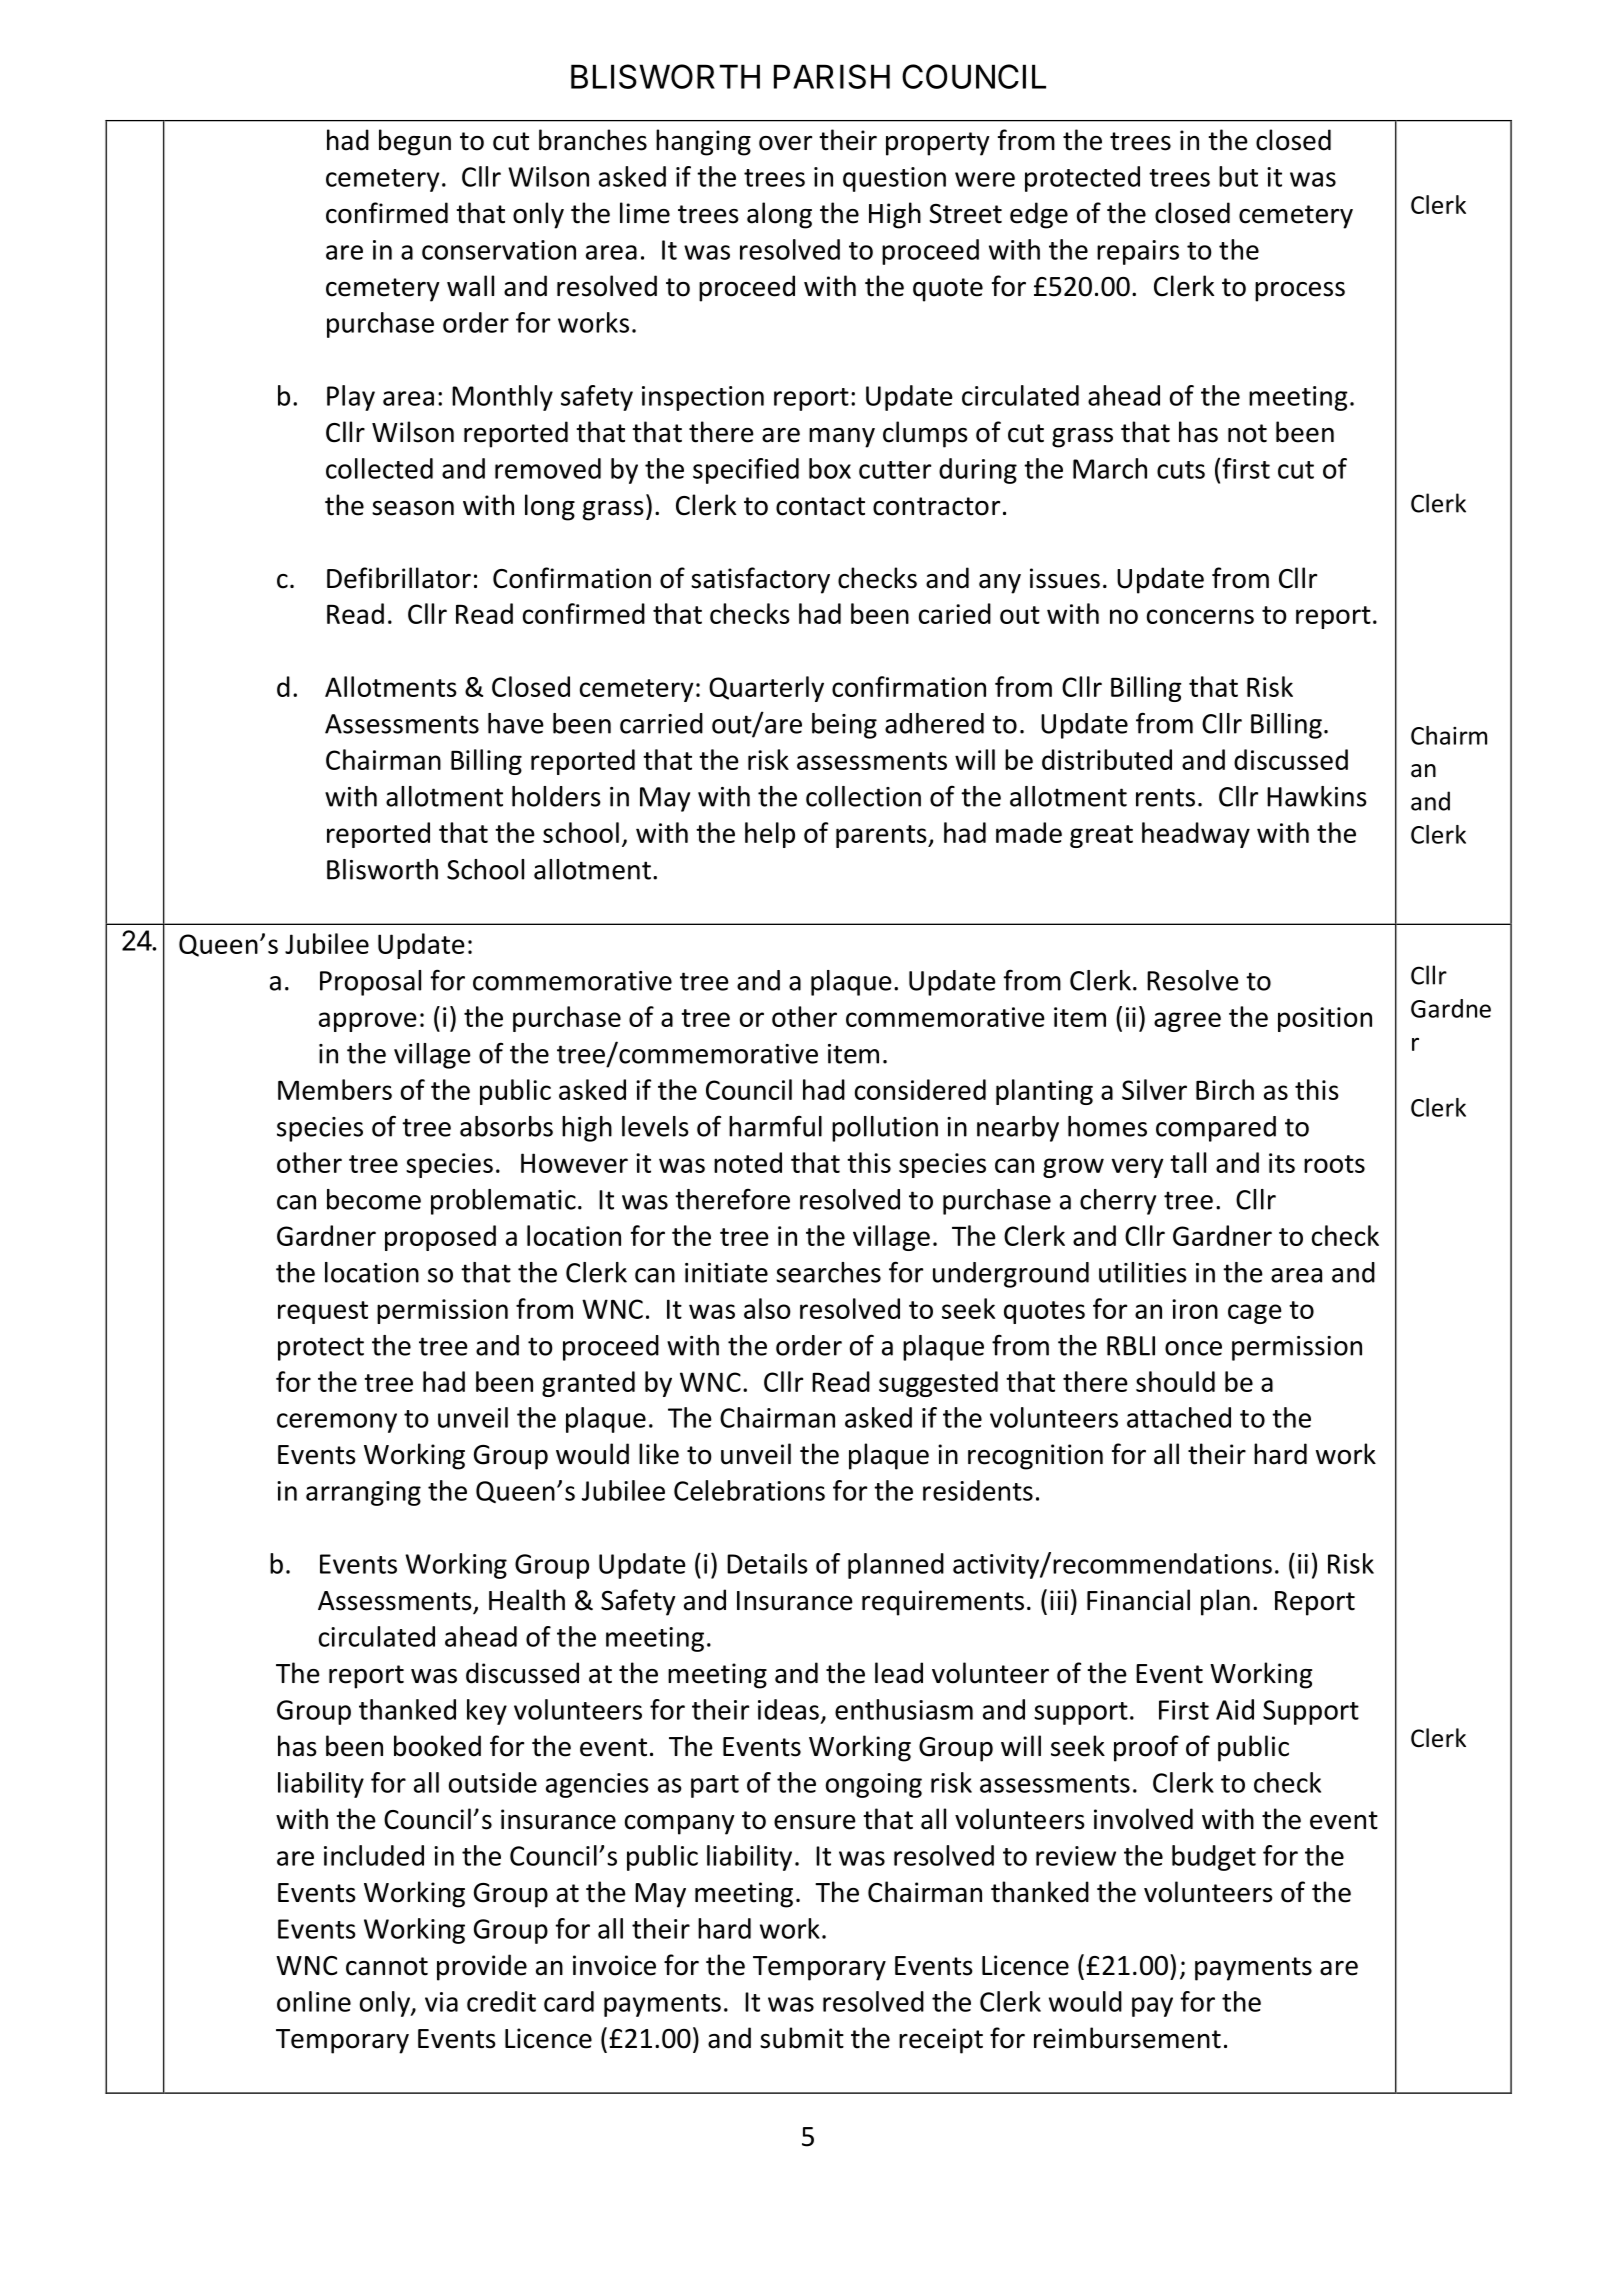  Describe the element at coordinates (844, 726) in the screenshot. I see `being` at that location.
